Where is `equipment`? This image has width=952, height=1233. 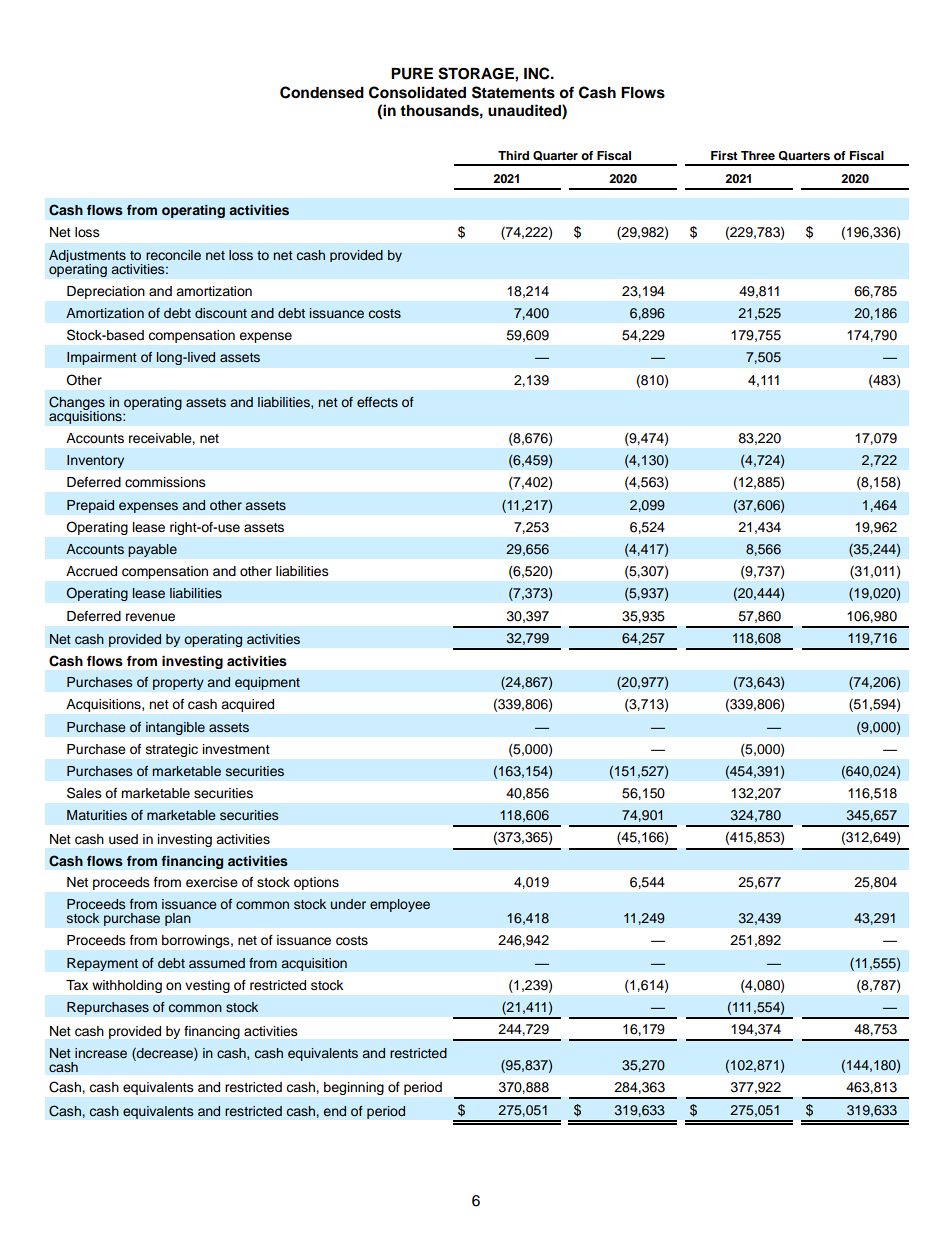
equipment is located at coordinates (267, 683).
